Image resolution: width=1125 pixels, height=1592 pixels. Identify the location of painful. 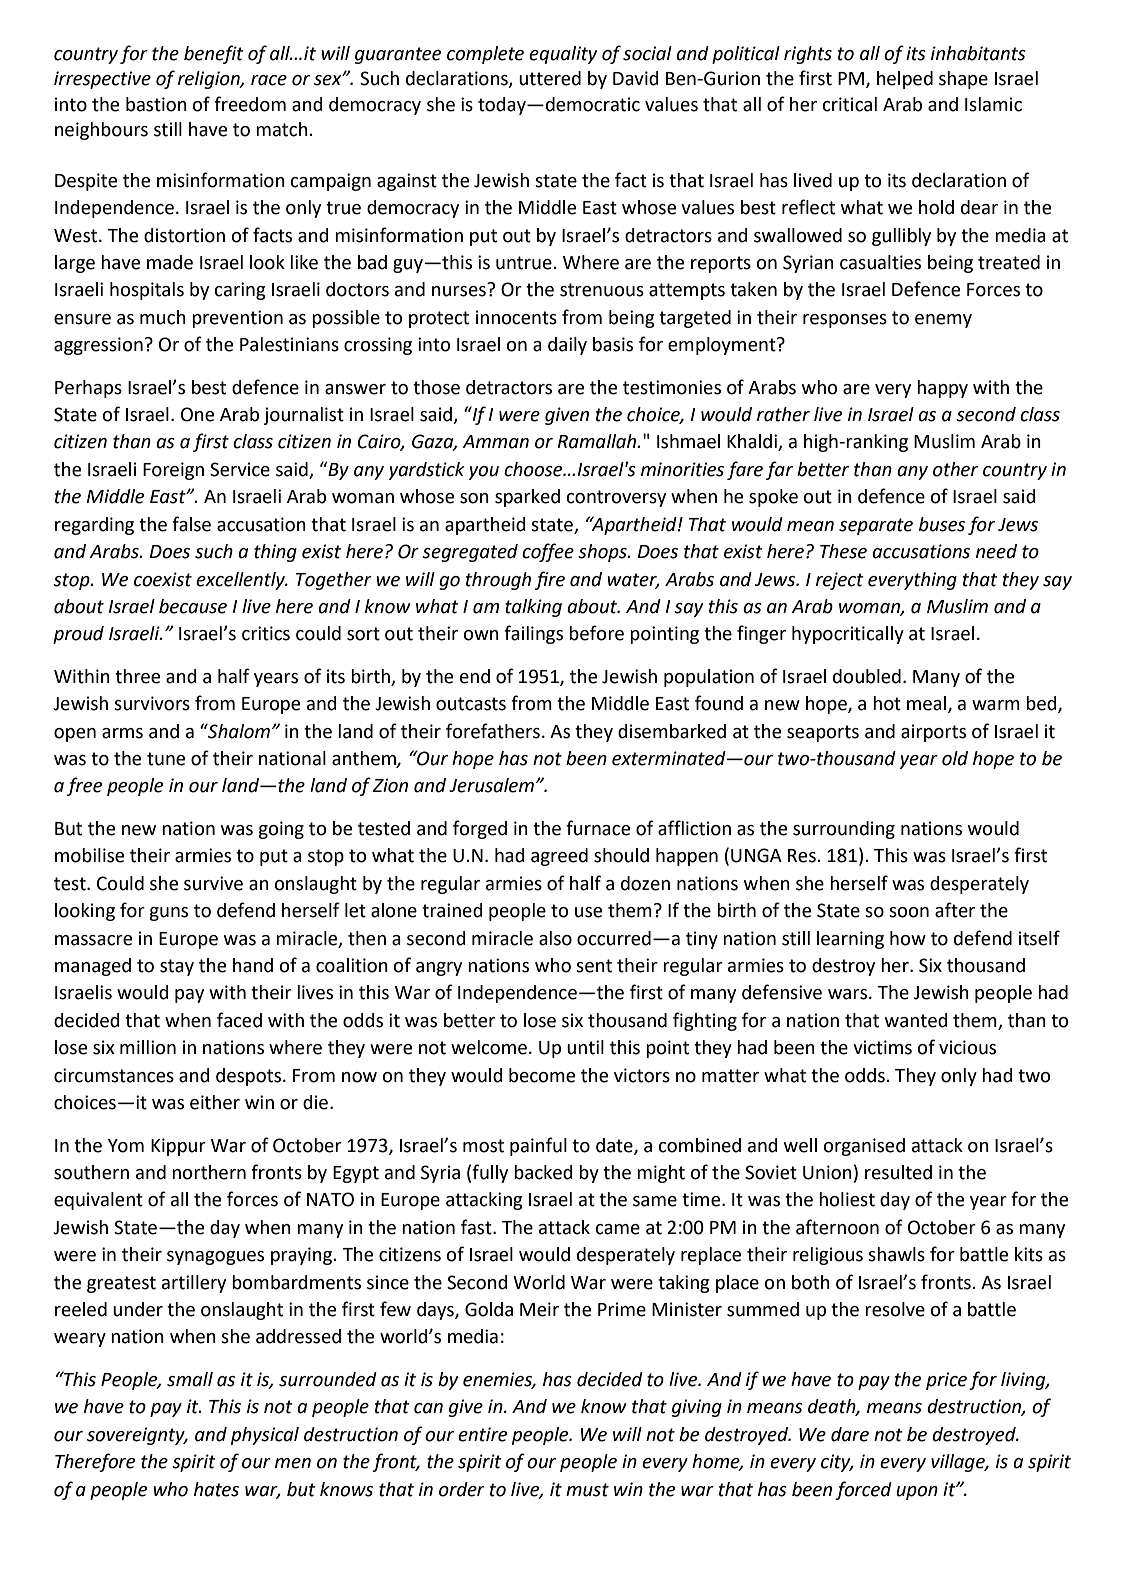
(538, 1146).
